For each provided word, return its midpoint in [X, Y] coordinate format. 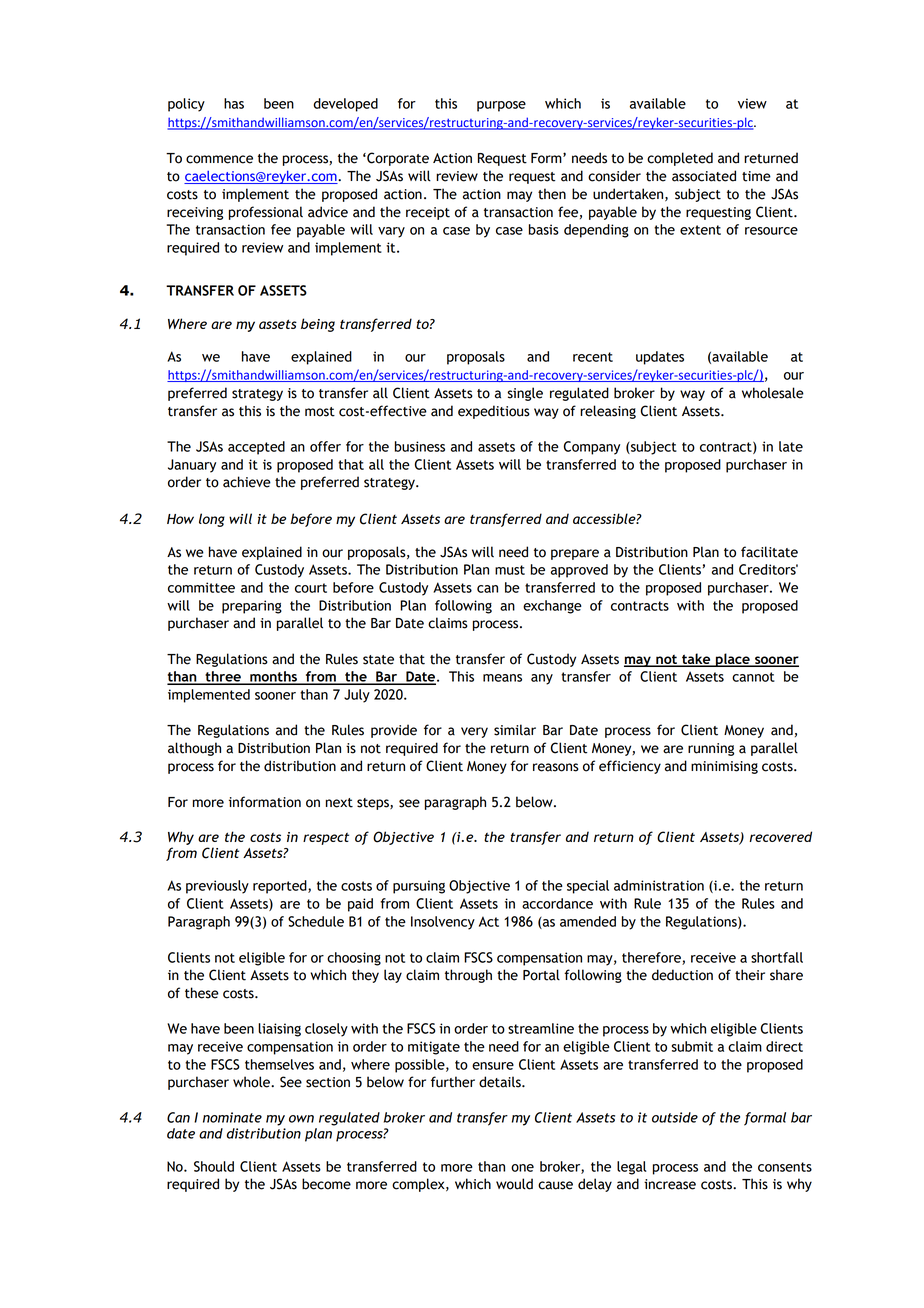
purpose [501, 106]
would [514, 1184]
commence [219, 159]
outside [675, 1117]
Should [214, 1166]
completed [680, 159]
